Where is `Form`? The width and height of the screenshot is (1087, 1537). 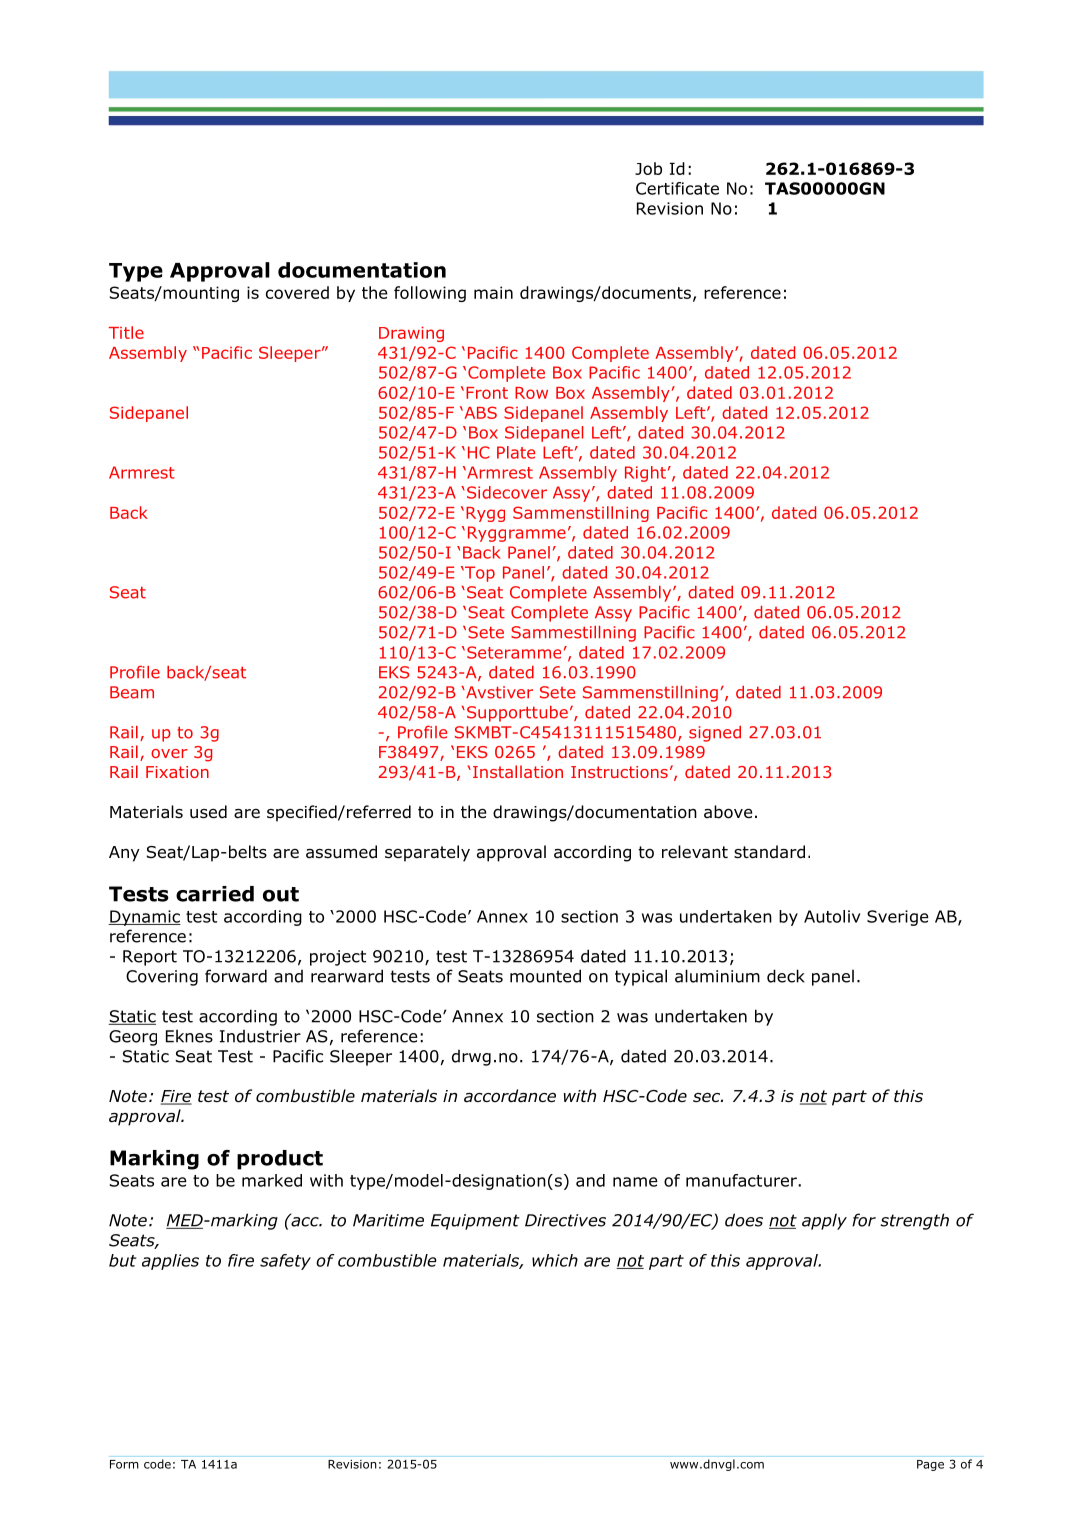 Form is located at coordinates (124, 1464).
